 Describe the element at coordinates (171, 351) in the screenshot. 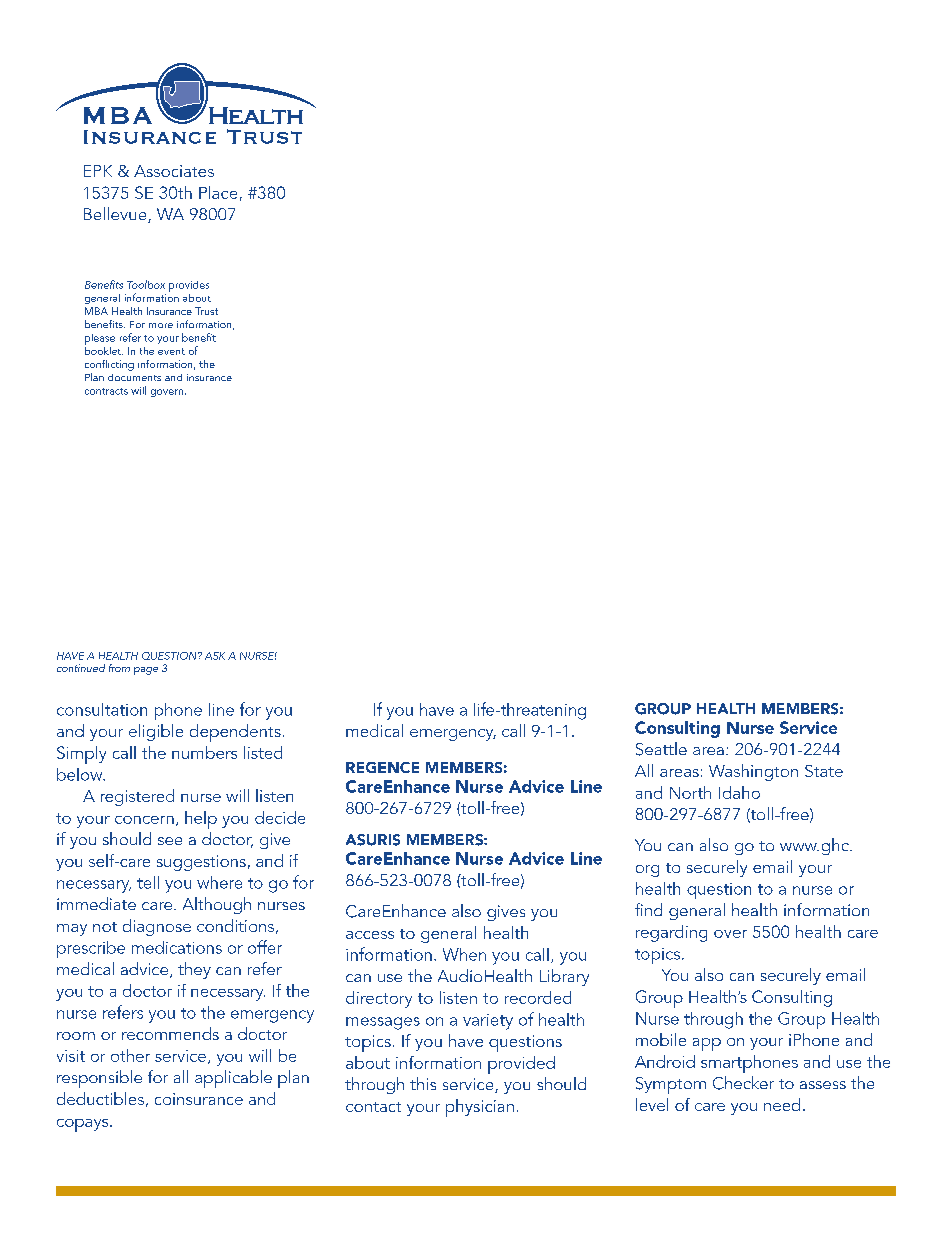

I see `event` at that location.
